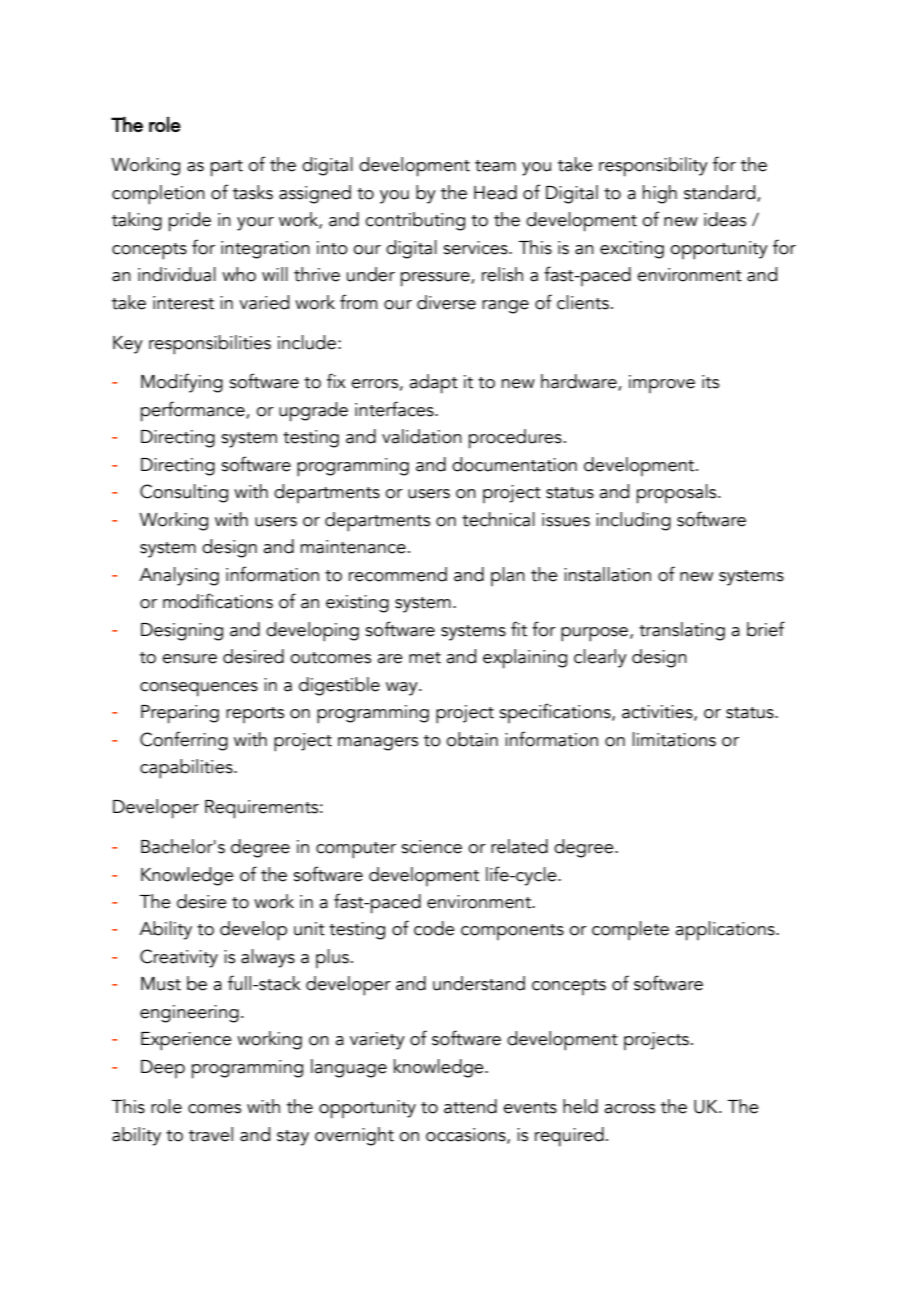 This page has height=1308, width=924. I want to click on its, so click(710, 382).
